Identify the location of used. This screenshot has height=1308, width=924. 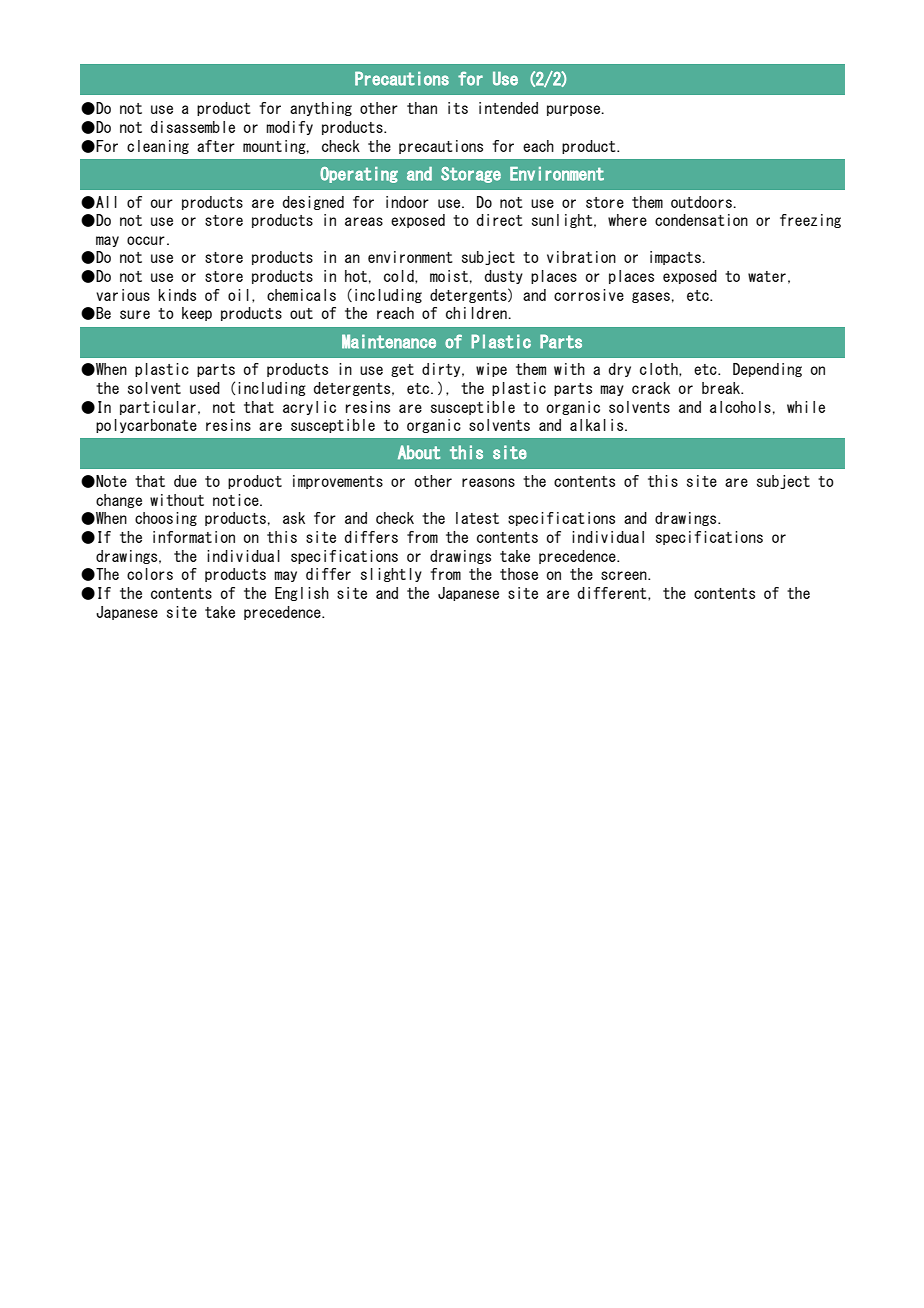
(205, 388).
